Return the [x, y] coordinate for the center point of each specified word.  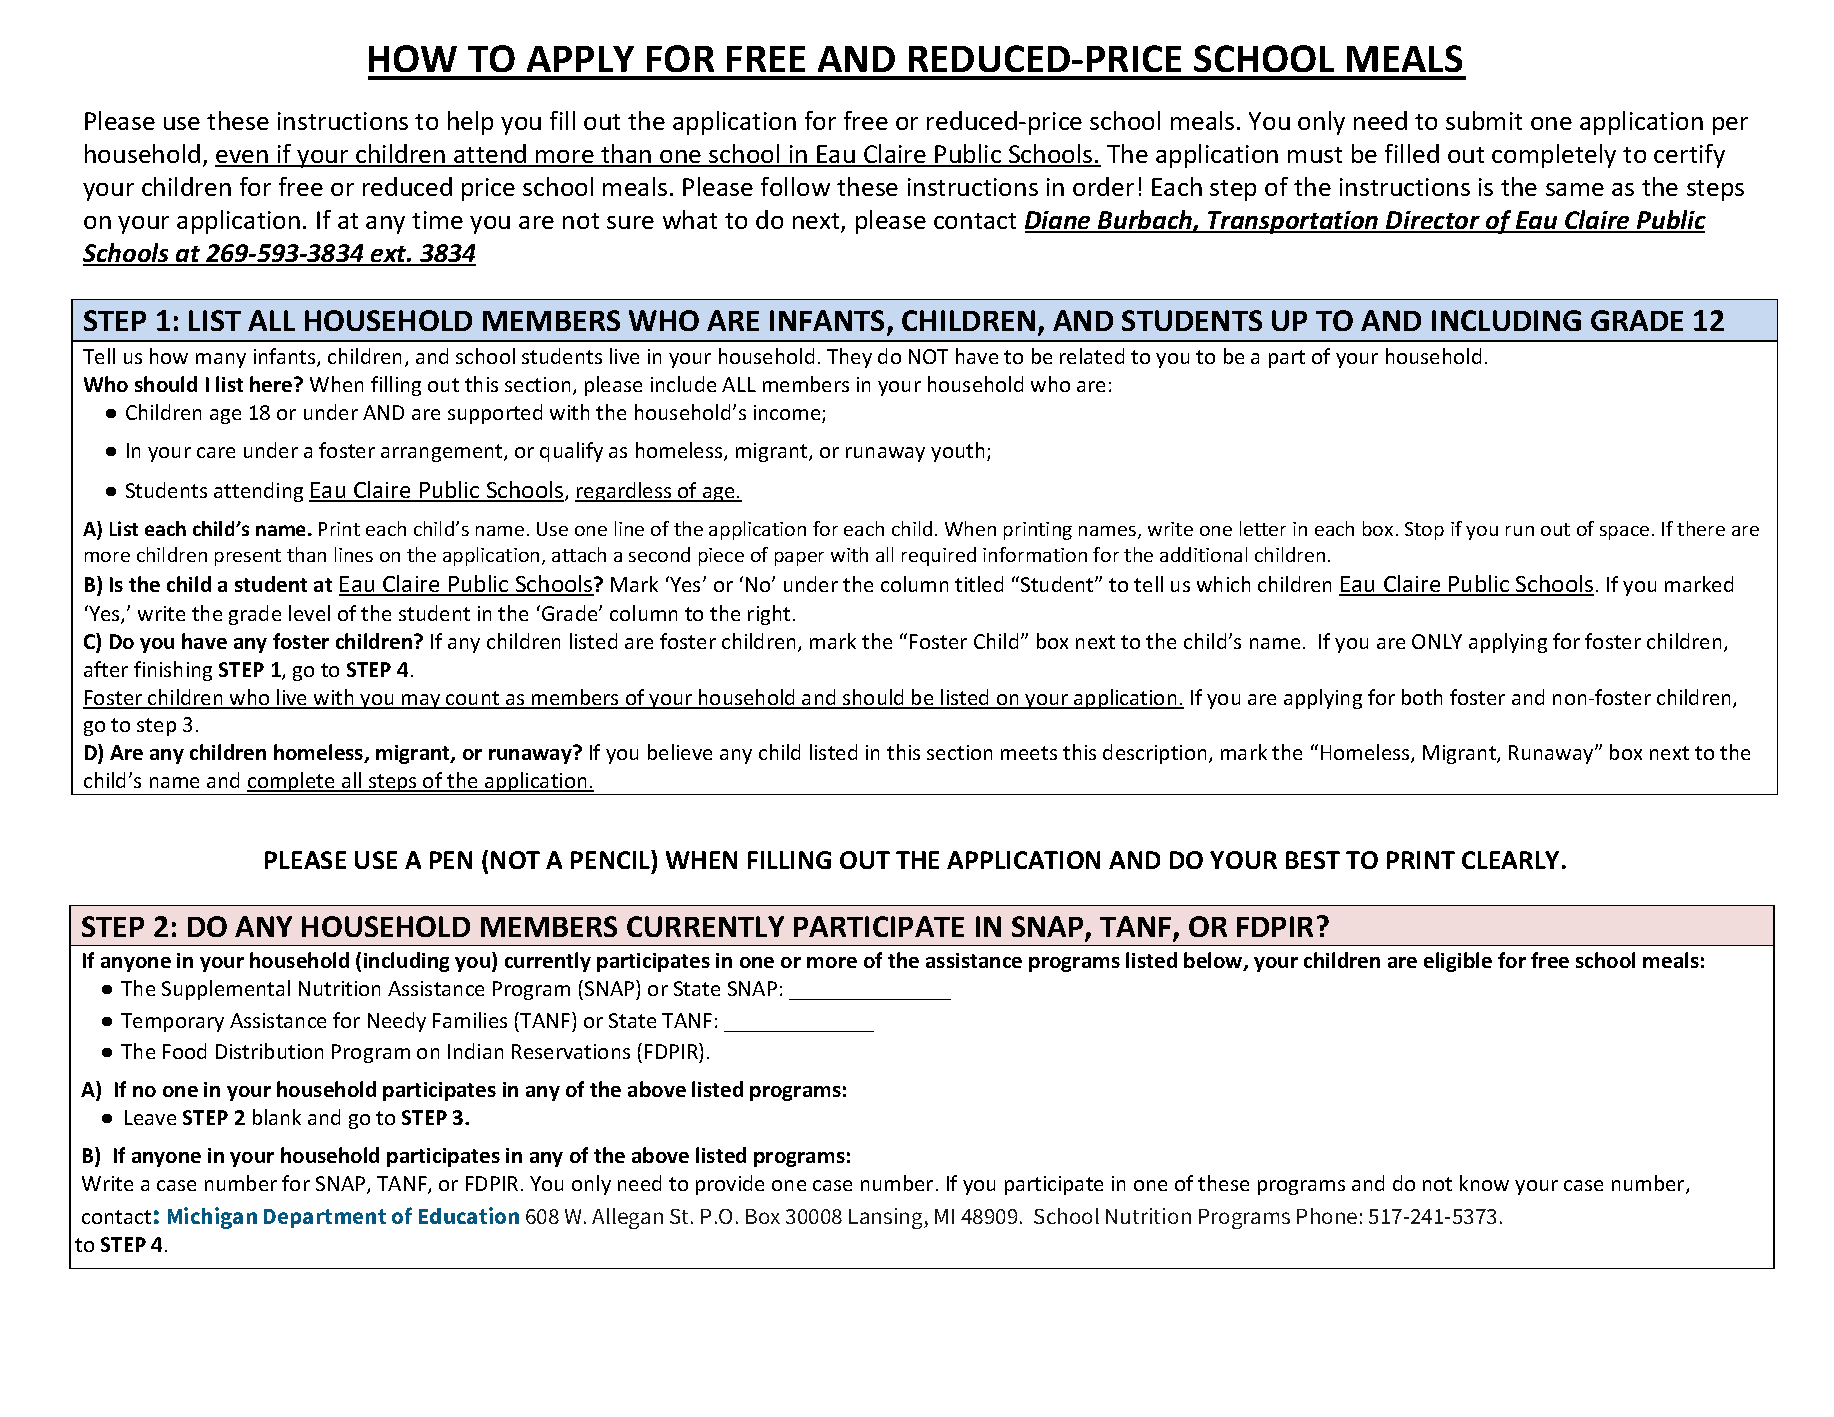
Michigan [212, 1218]
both [1422, 697]
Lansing [887, 1218]
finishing [173, 671]
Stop [1424, 531]
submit [1484, 120]
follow [795, 186]
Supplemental [226, 990]
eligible [1458, 962]
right [769, 615]
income [788, 414]
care [216, 452]
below [1214, 961]
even [243, 158]
